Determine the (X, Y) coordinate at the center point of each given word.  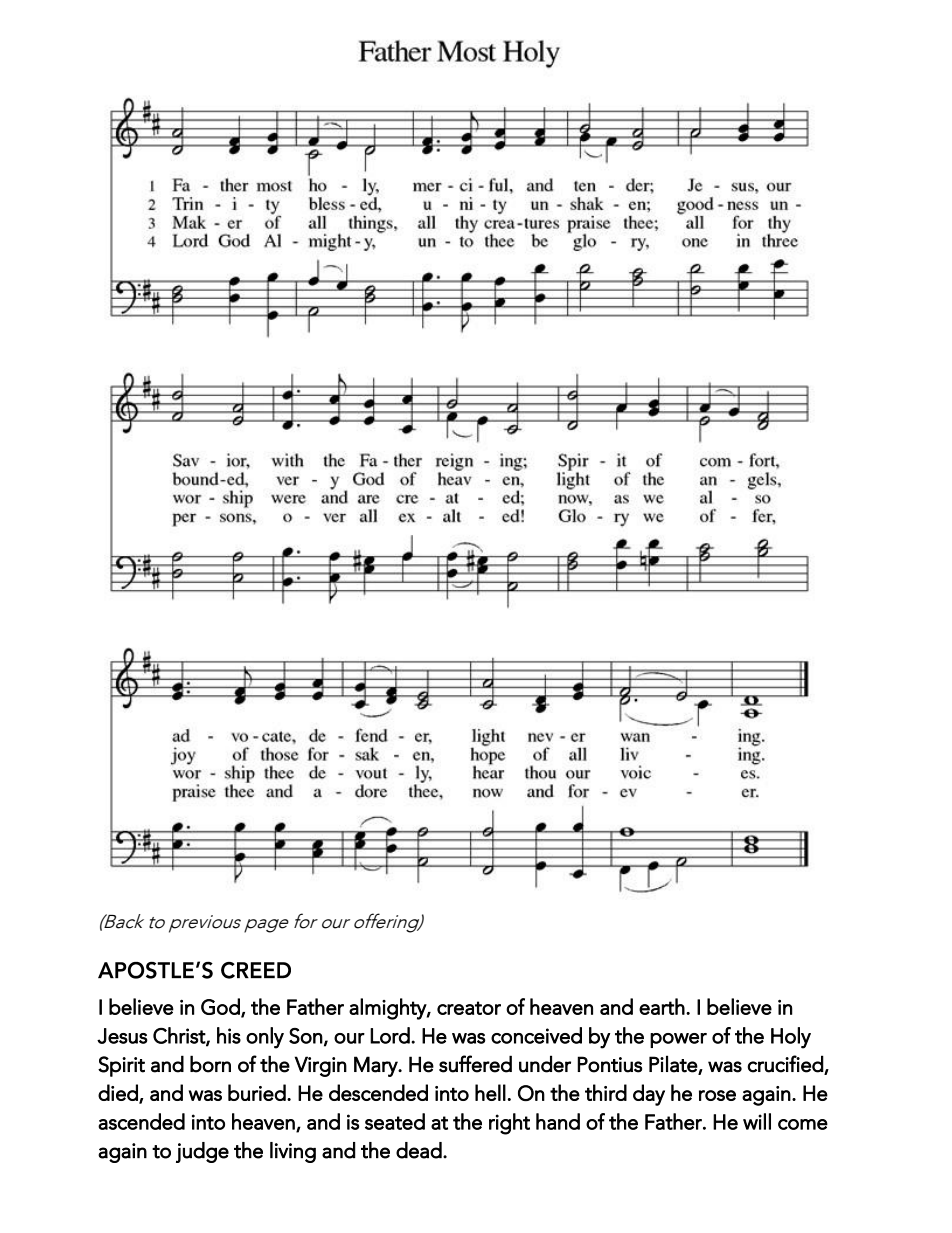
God (221, 1007)
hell (490, 1092)
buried (258, 1092)
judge (202, 1152)
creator (469, 1008)
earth (662, 1006)
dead (420, 1150)
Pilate (674, 1064)
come (803, 1124)
